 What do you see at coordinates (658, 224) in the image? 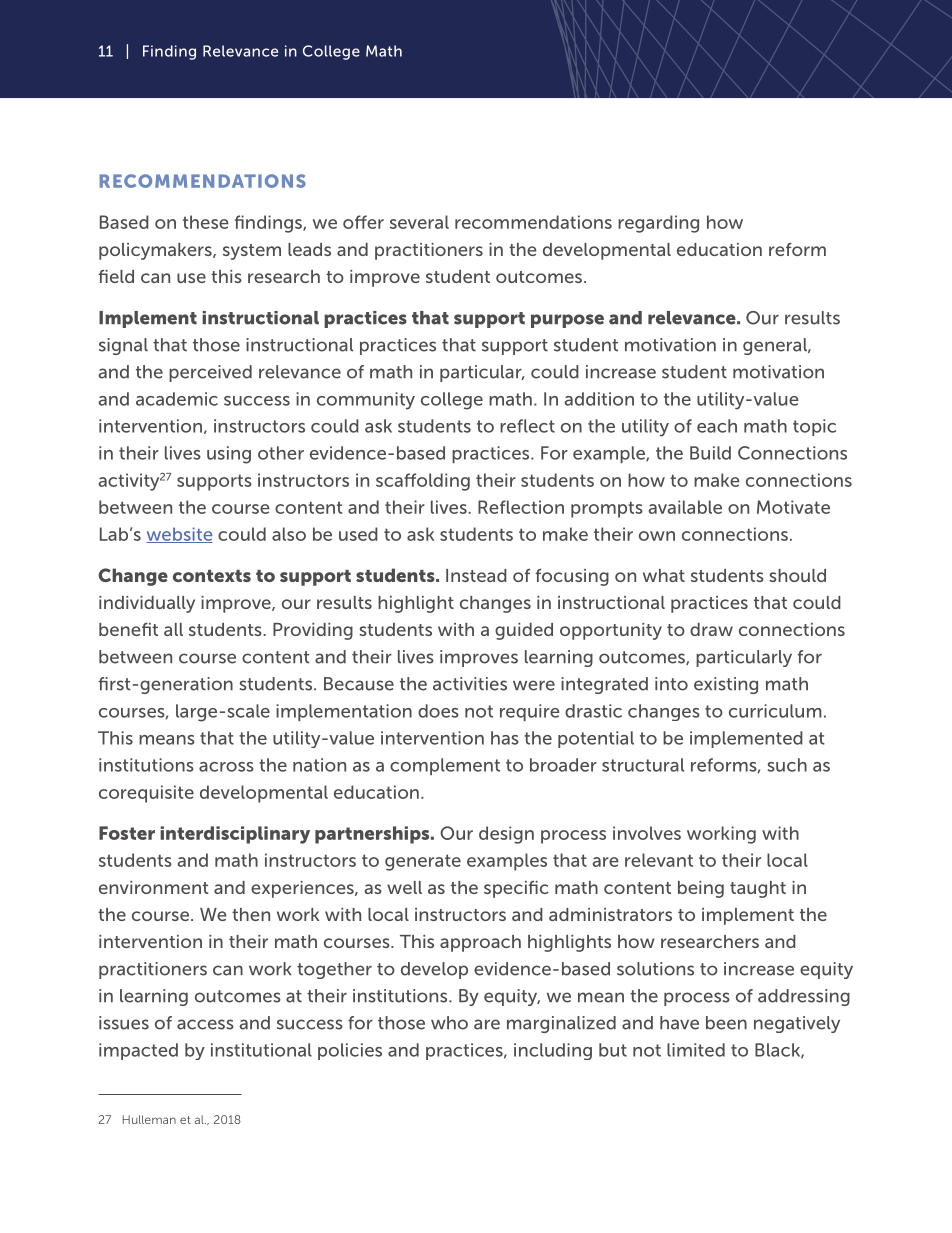
I see `regarding` at bounding box center [658, 224].
